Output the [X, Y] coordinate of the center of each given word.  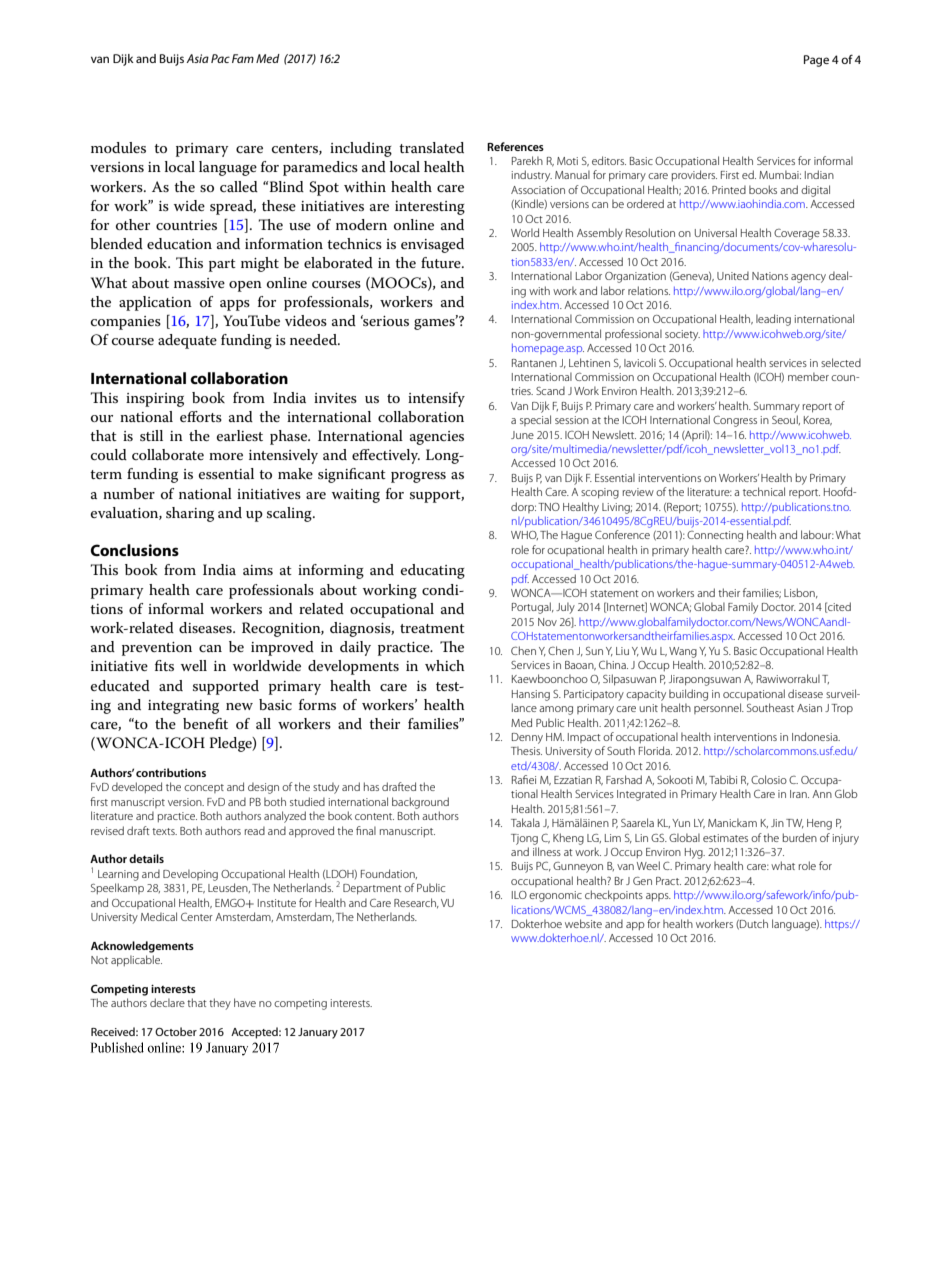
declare [167, 1002]
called [239, 186]
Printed [729, 189]
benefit [205, 723]
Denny [527, 738]
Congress [735, 421]
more [226, 456]
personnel [718, 708]
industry [531, 176]
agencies [437, 438]
